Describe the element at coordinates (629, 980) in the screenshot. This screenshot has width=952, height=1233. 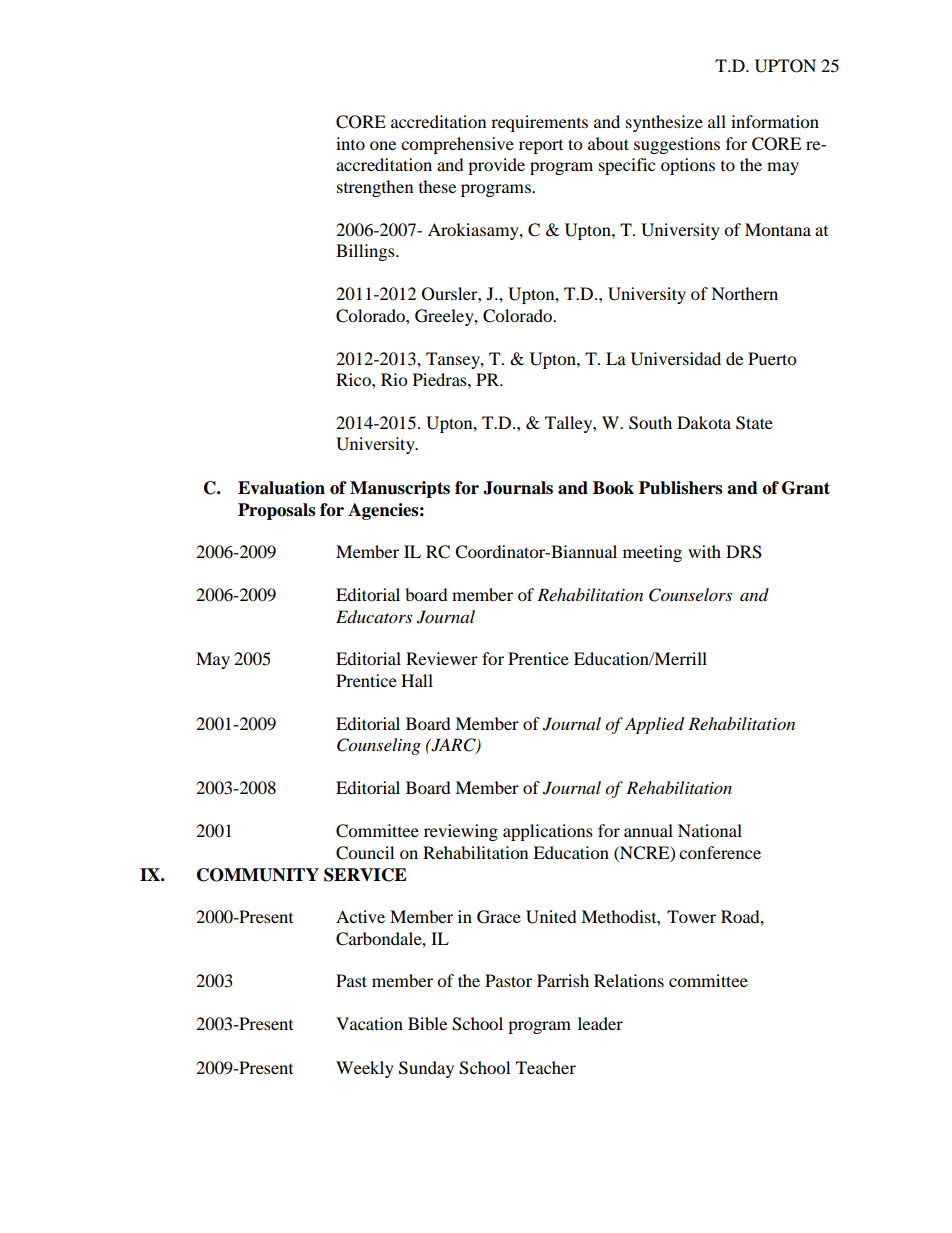
I see `Relations` at that location.
